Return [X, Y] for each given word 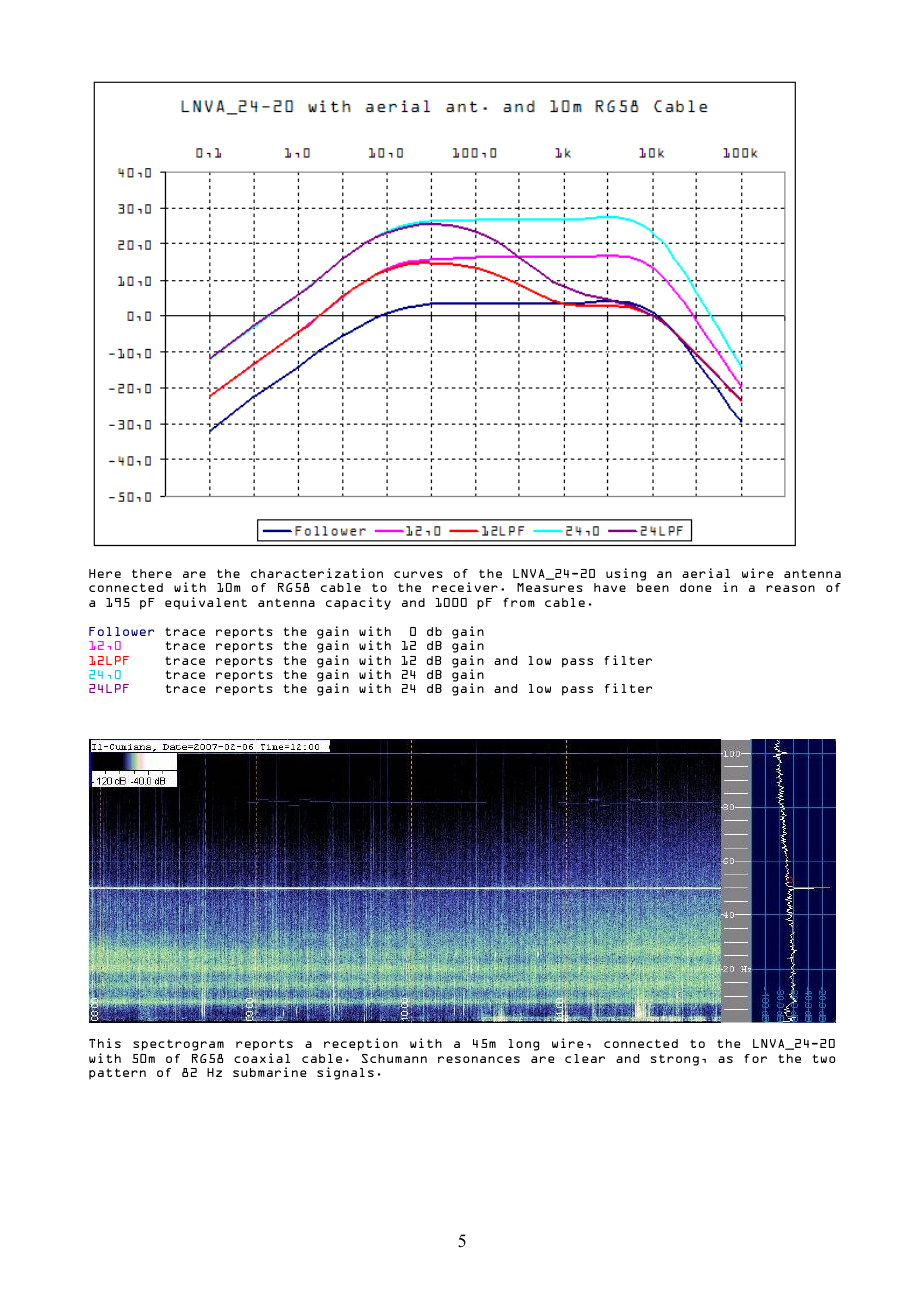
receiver [465, 587]
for [755, 1058]
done [695, 587]
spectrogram [178, 1045]
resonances [479, 1059]
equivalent [206, 603]
